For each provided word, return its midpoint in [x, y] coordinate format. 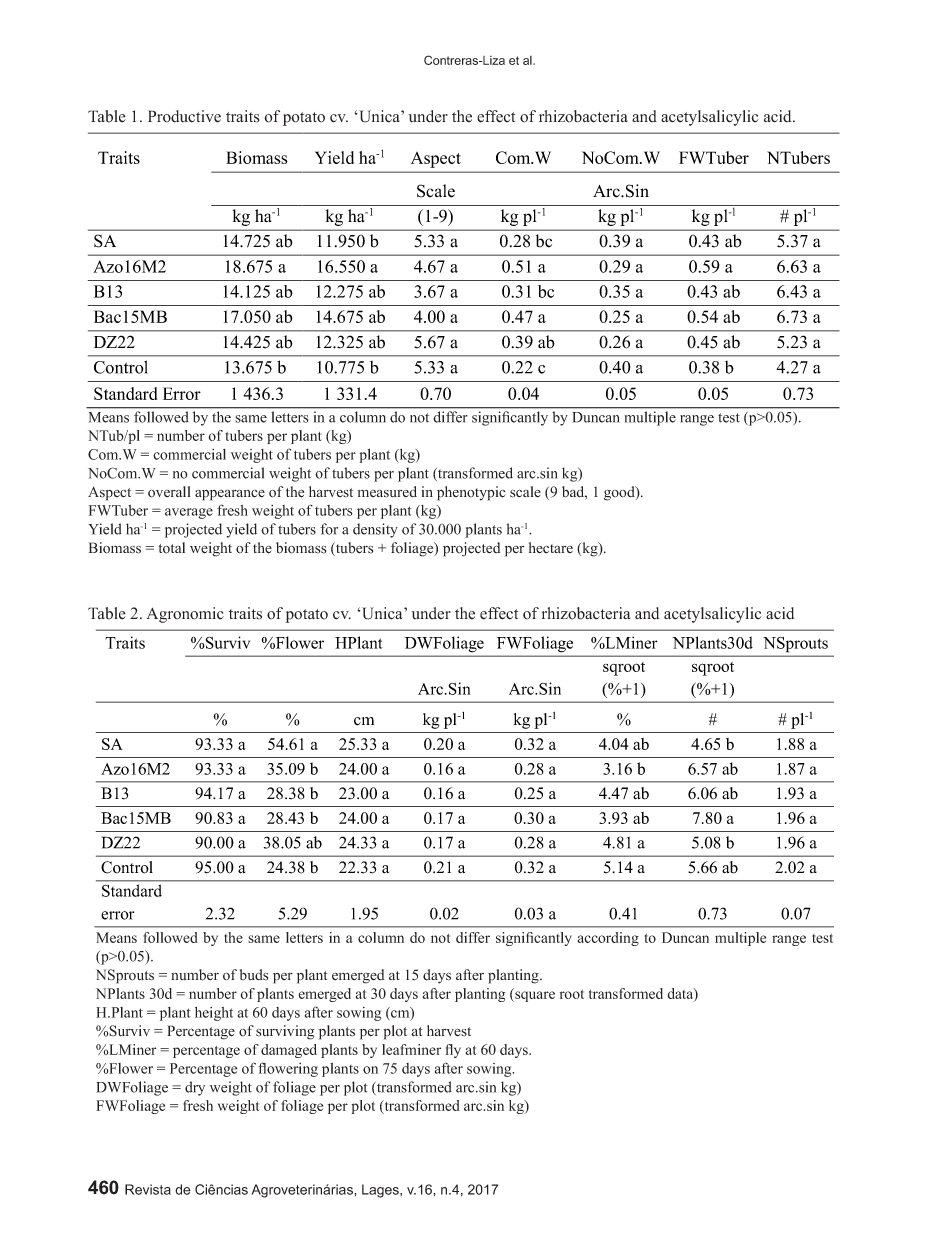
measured [387, 492]
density [375, 530]
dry [195, 1088]
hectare [551, 548]
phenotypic [471, 493]
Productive [184, 116]
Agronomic [185, 615]
